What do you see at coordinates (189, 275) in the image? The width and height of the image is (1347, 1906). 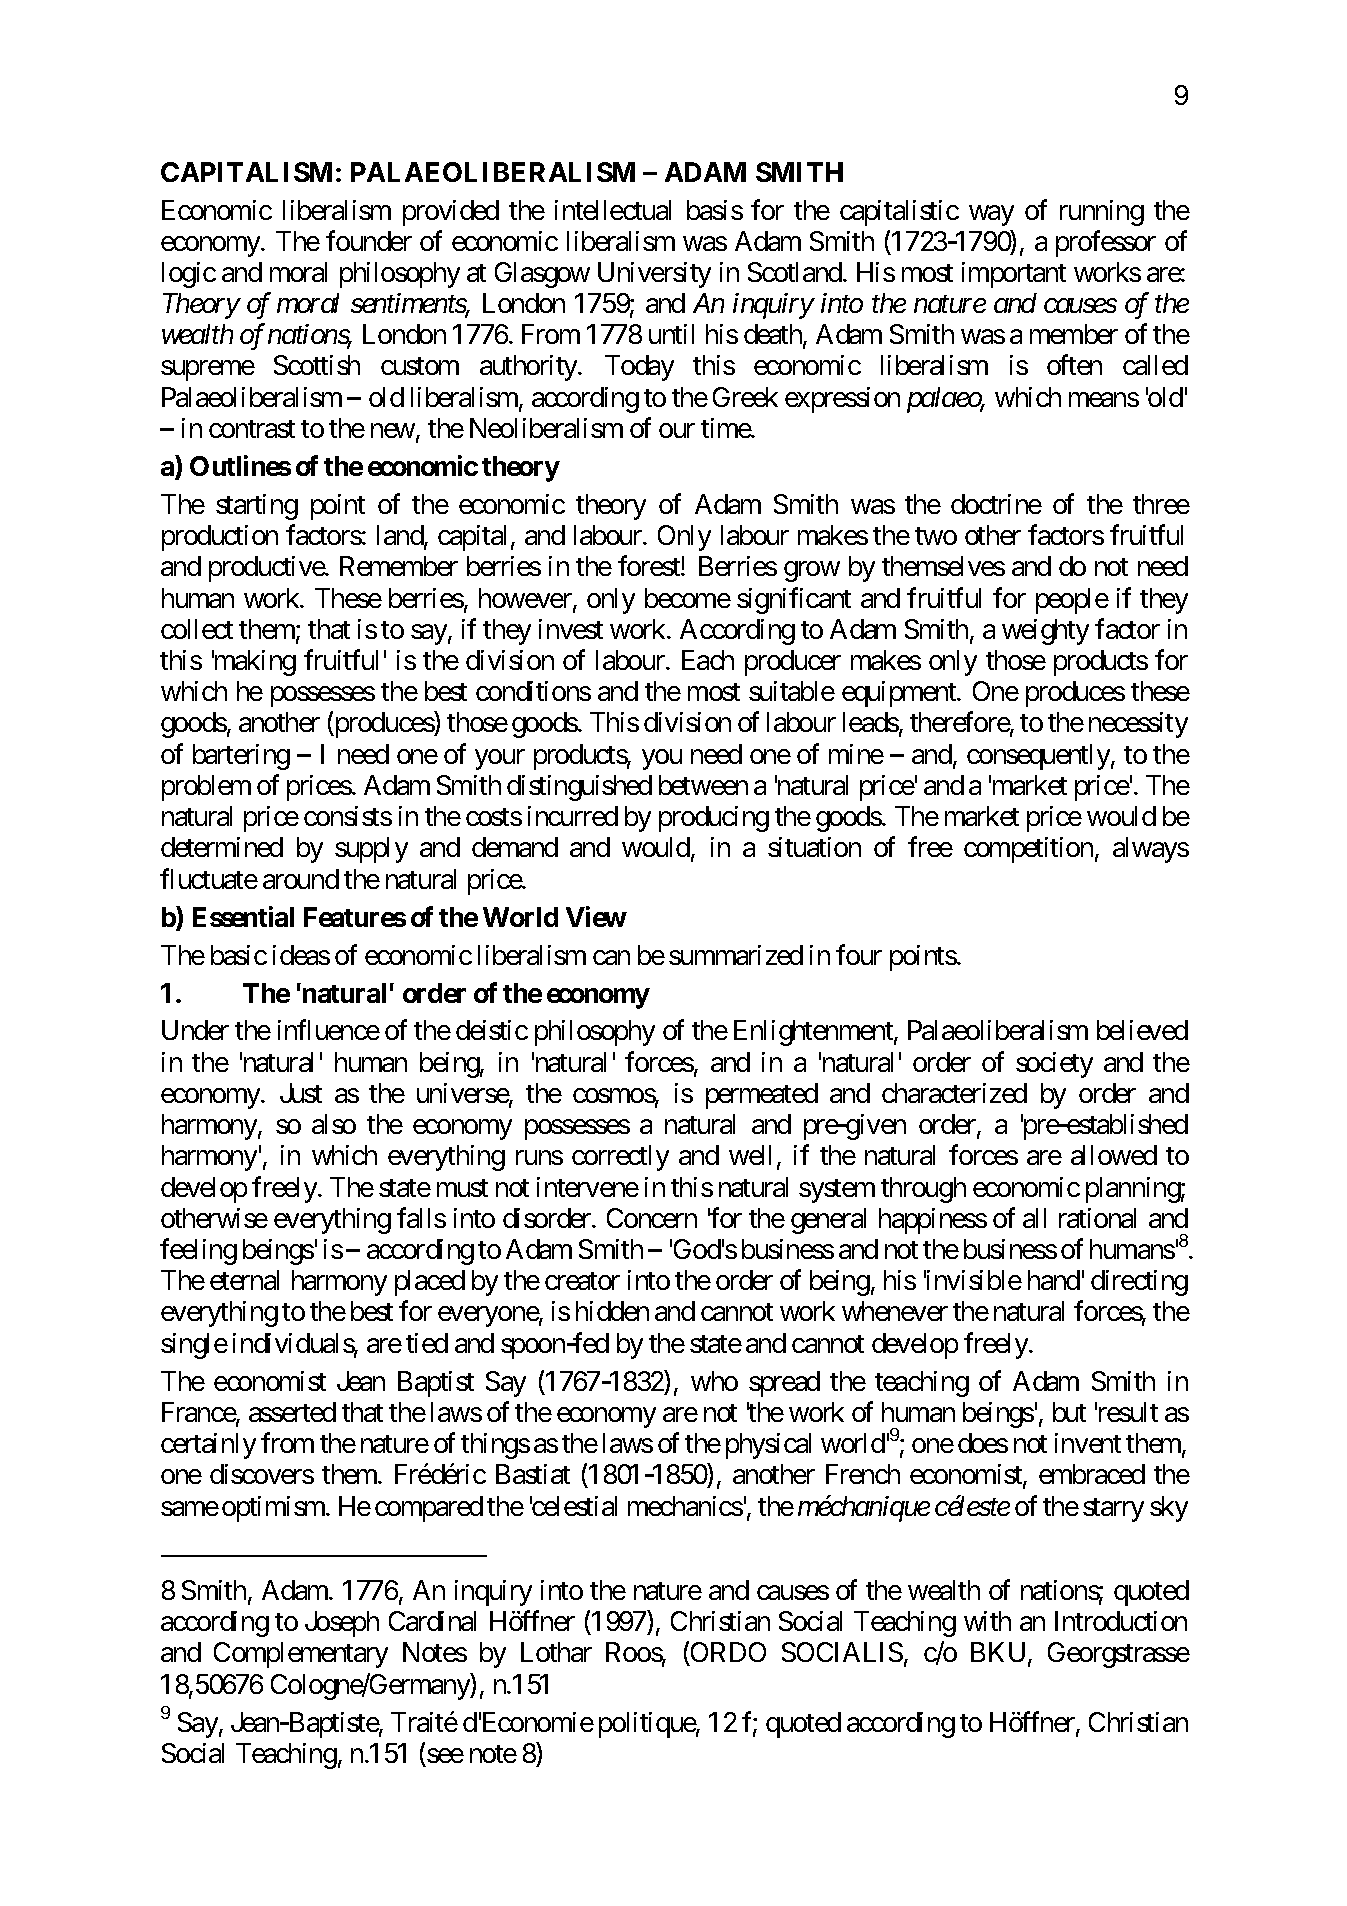 I see `logic` at bounding box center [189, 275].
